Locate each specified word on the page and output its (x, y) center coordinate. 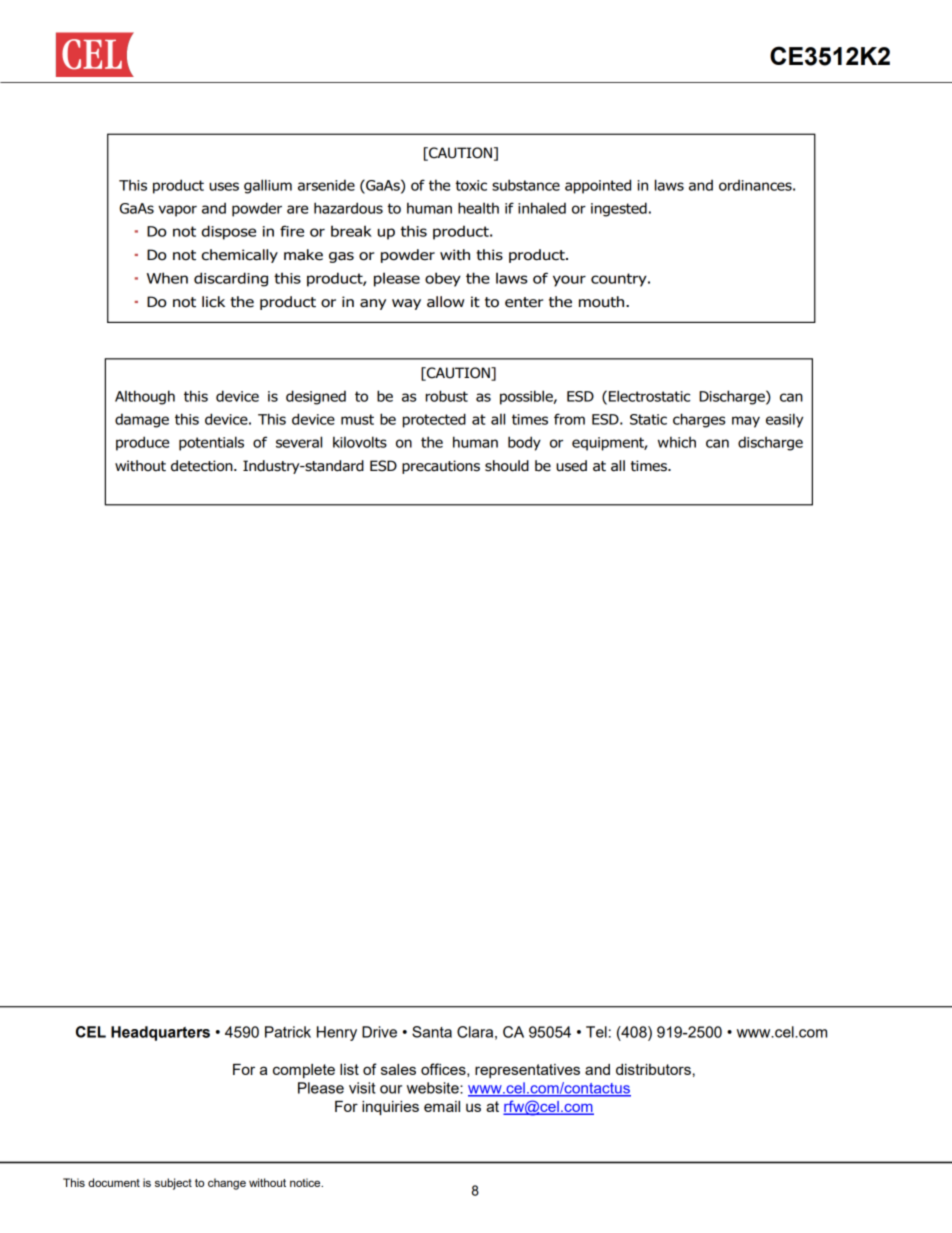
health (478, 208)
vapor (177, 211)
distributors (653, 1069)
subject (173, 1184)
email (442, 1106)
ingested (619, 209)
